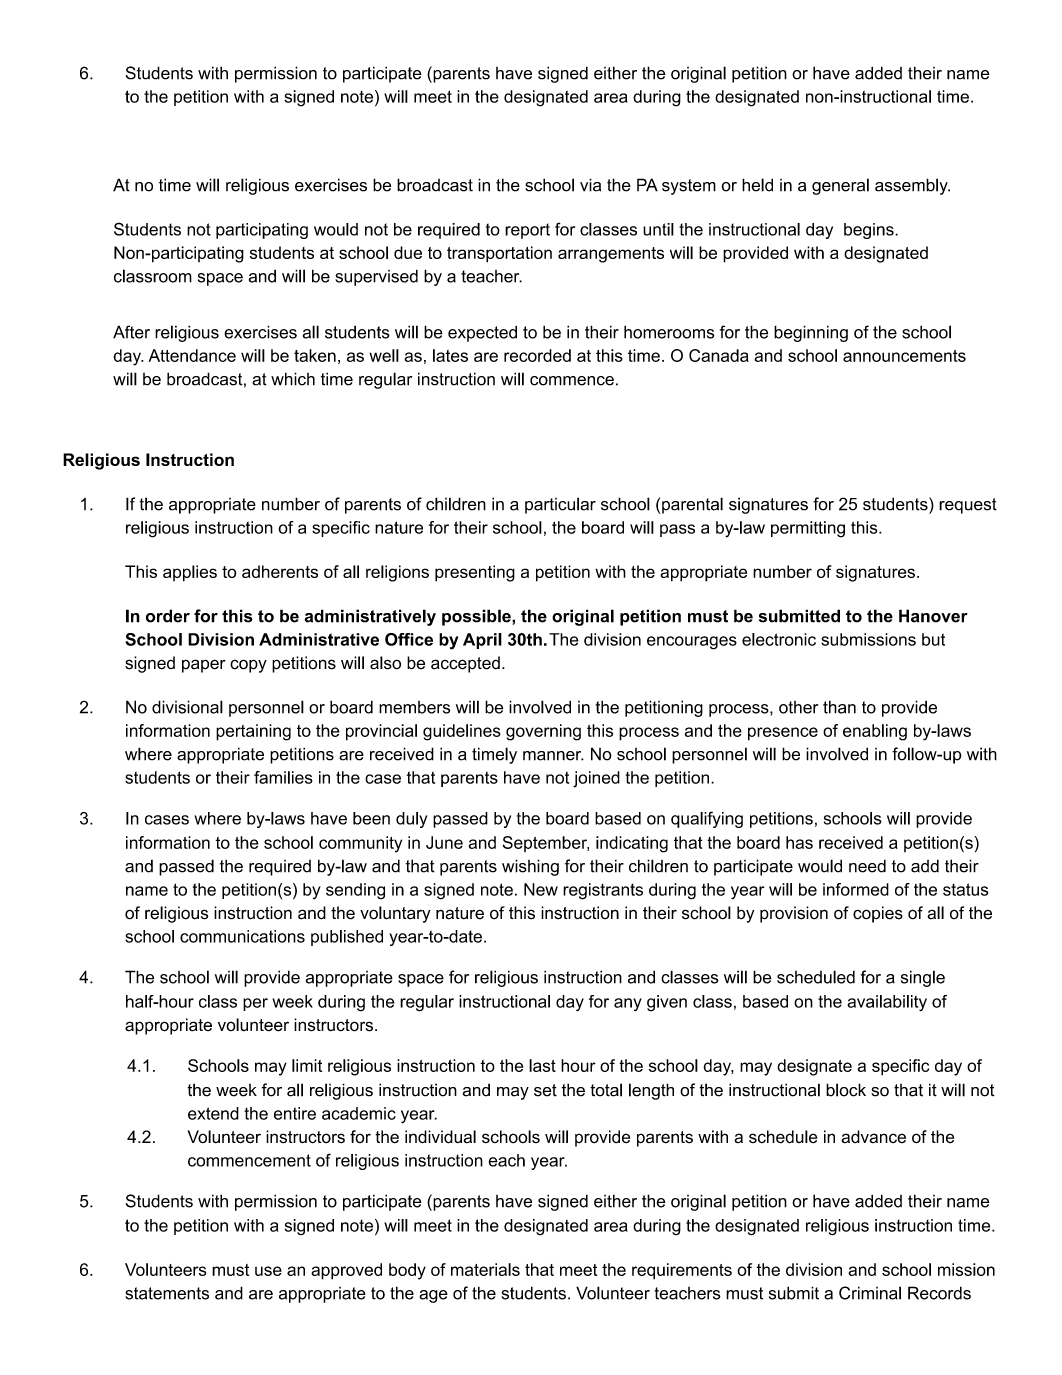  I want to click on materials, so click(485, 1269).
